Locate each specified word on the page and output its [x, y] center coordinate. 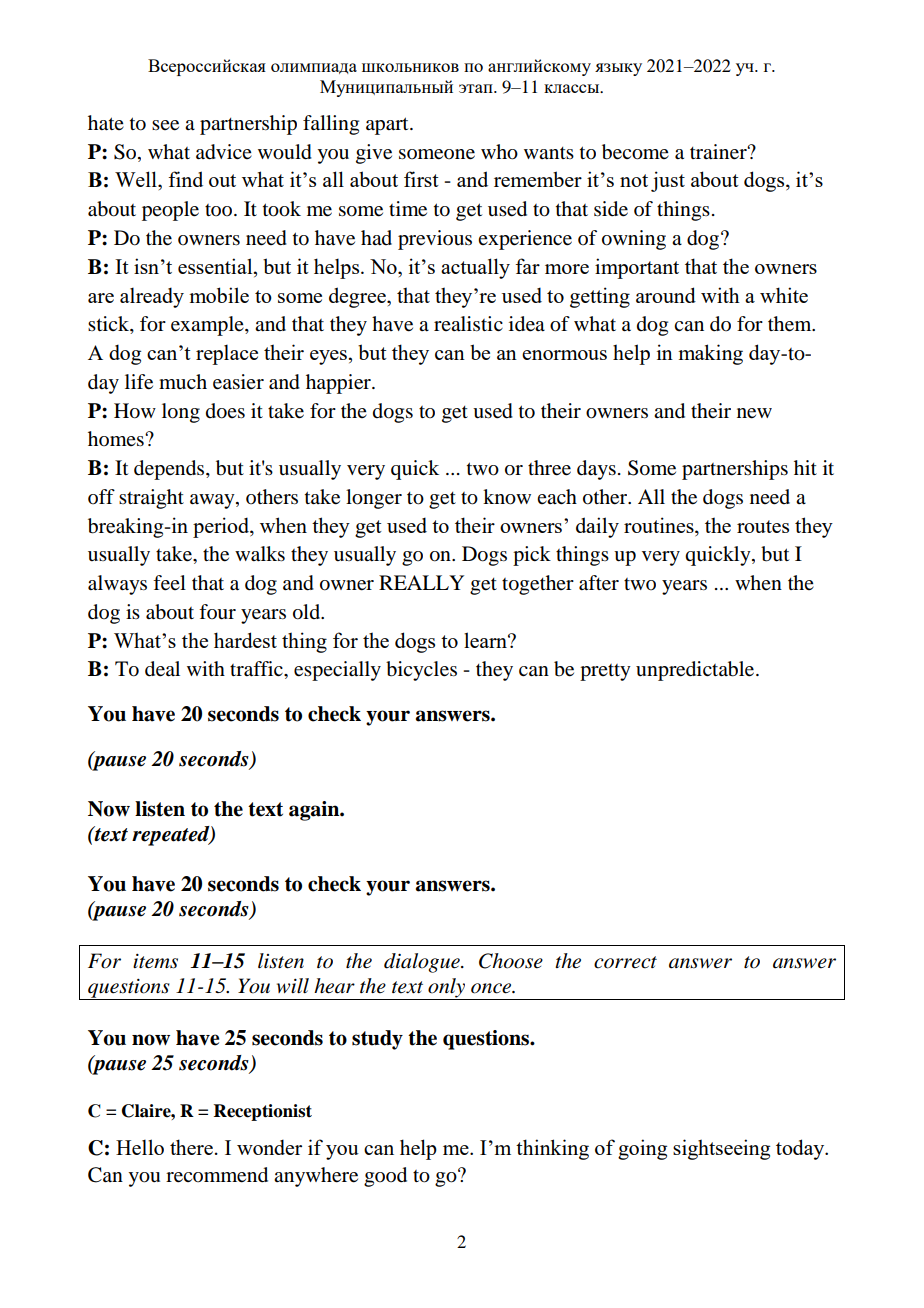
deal [162, 669]
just [668, 181]
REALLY [421, 582]
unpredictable [696, 671]
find [185, 179]
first [421, 179]
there [191, 1147]
